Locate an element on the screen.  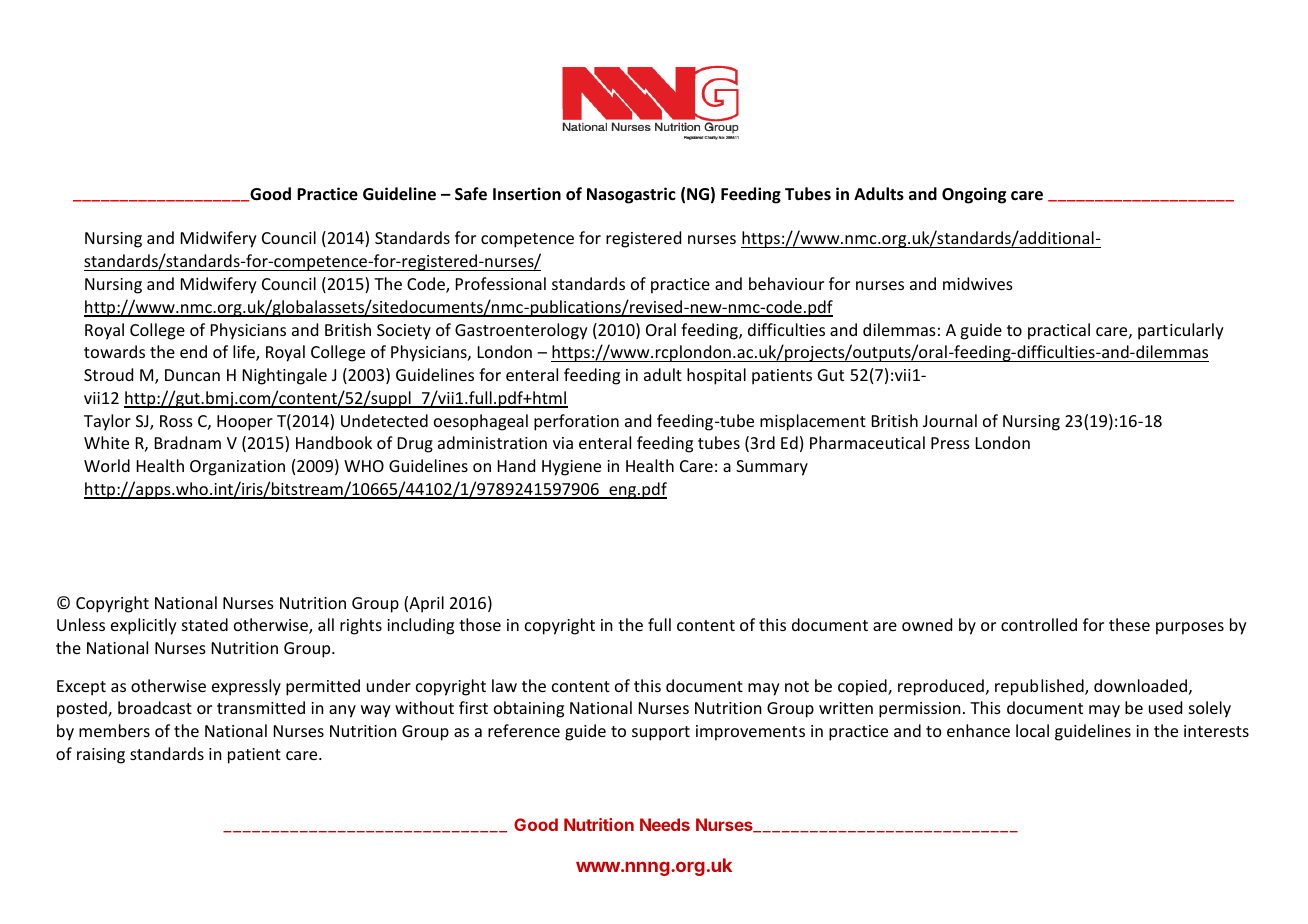
Needs is located at coordinates (665, 824).
